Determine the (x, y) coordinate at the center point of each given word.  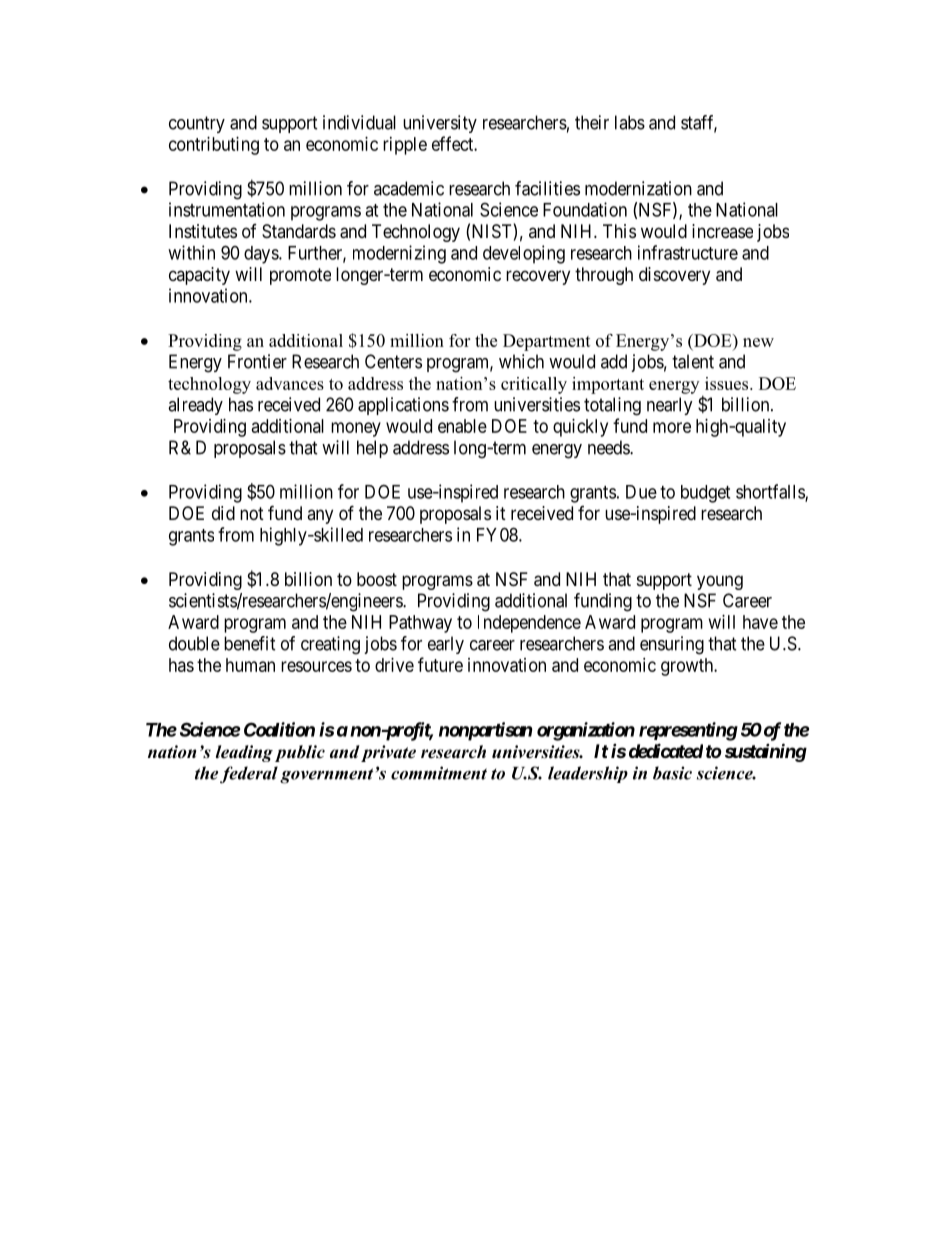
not (252, 513)
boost (377, 579)
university (440, 124)
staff (699, 123)
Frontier (257, 361)
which (521, 361)
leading (244, 753)
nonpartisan (485, 731)
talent (693, 361)
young (720, 582)
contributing (214, 146)
